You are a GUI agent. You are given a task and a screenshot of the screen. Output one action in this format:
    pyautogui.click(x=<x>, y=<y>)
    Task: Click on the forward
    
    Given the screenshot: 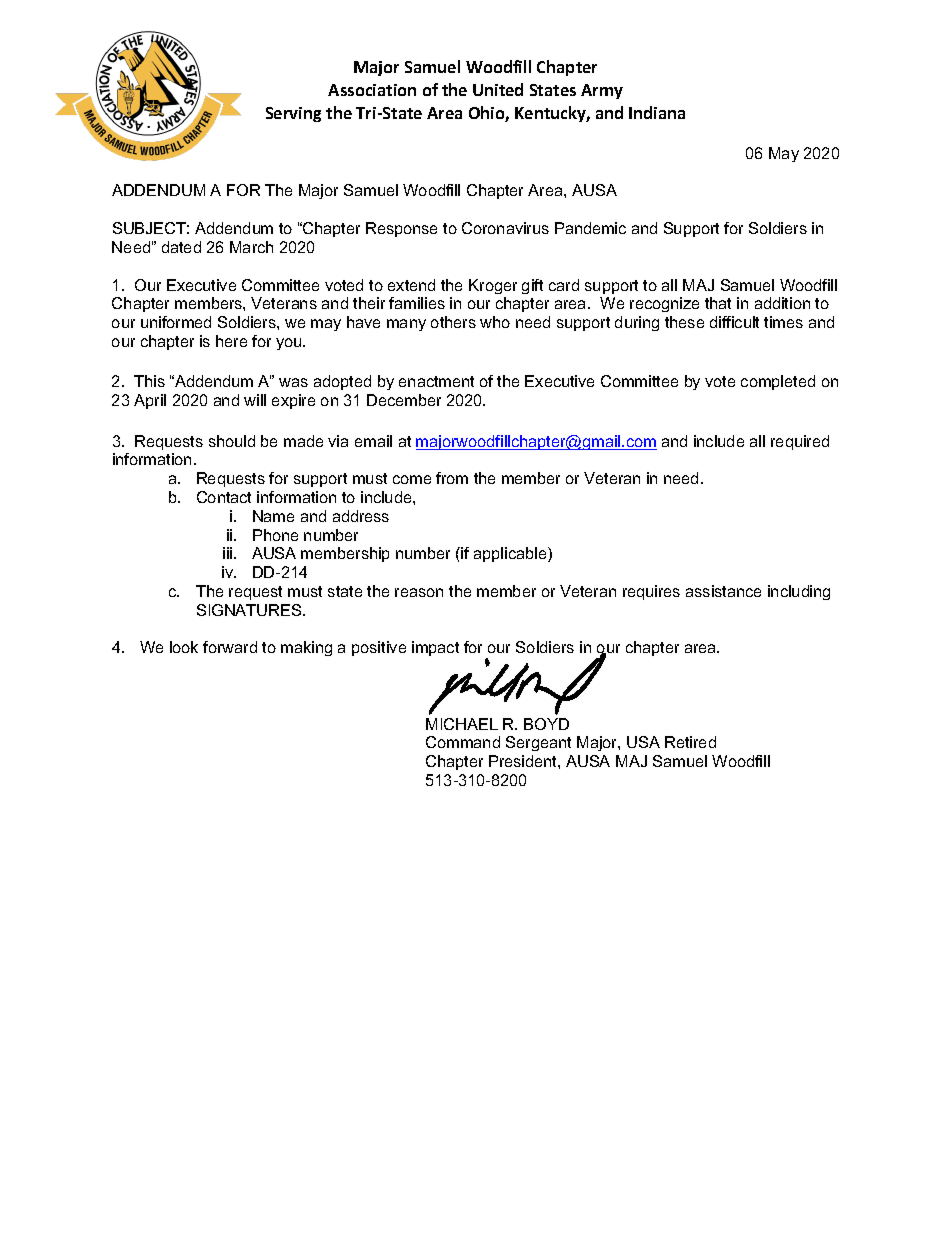 What is the action you would take?
    pyautogui.click(x=230, y=647)
